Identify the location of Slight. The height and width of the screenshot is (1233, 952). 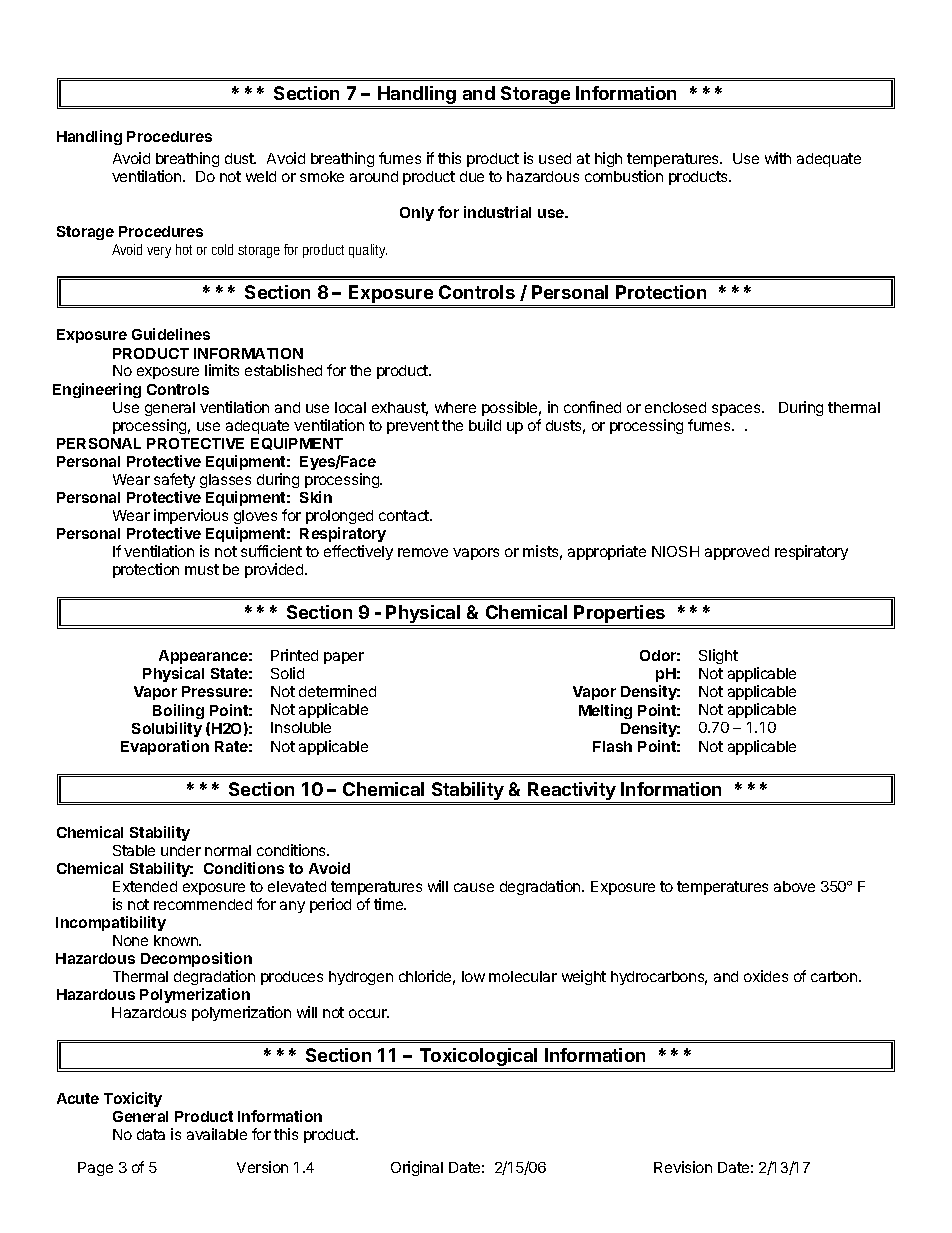
(718, 656).
